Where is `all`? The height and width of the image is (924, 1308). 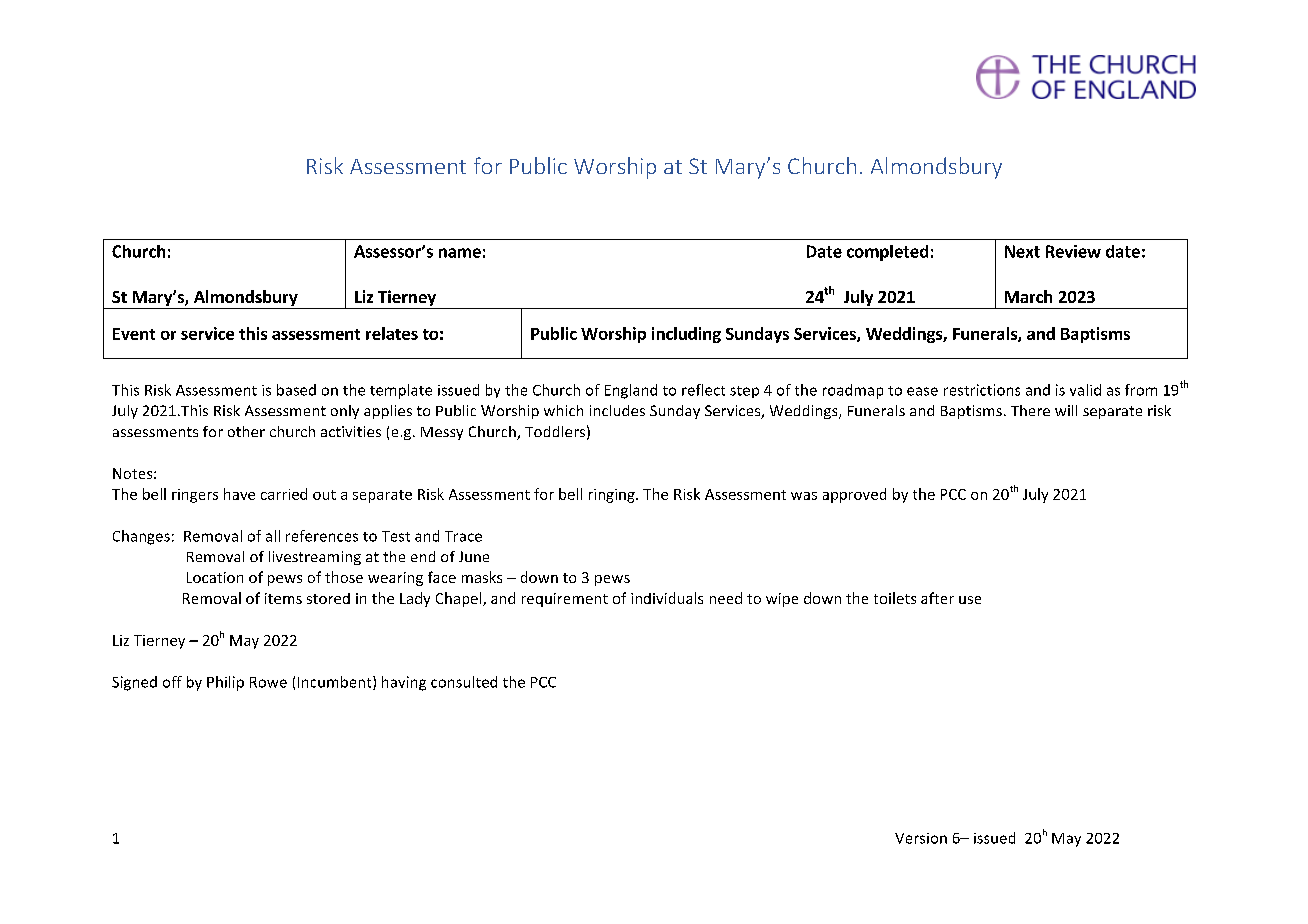
all is located at coordinates (273, 536).
